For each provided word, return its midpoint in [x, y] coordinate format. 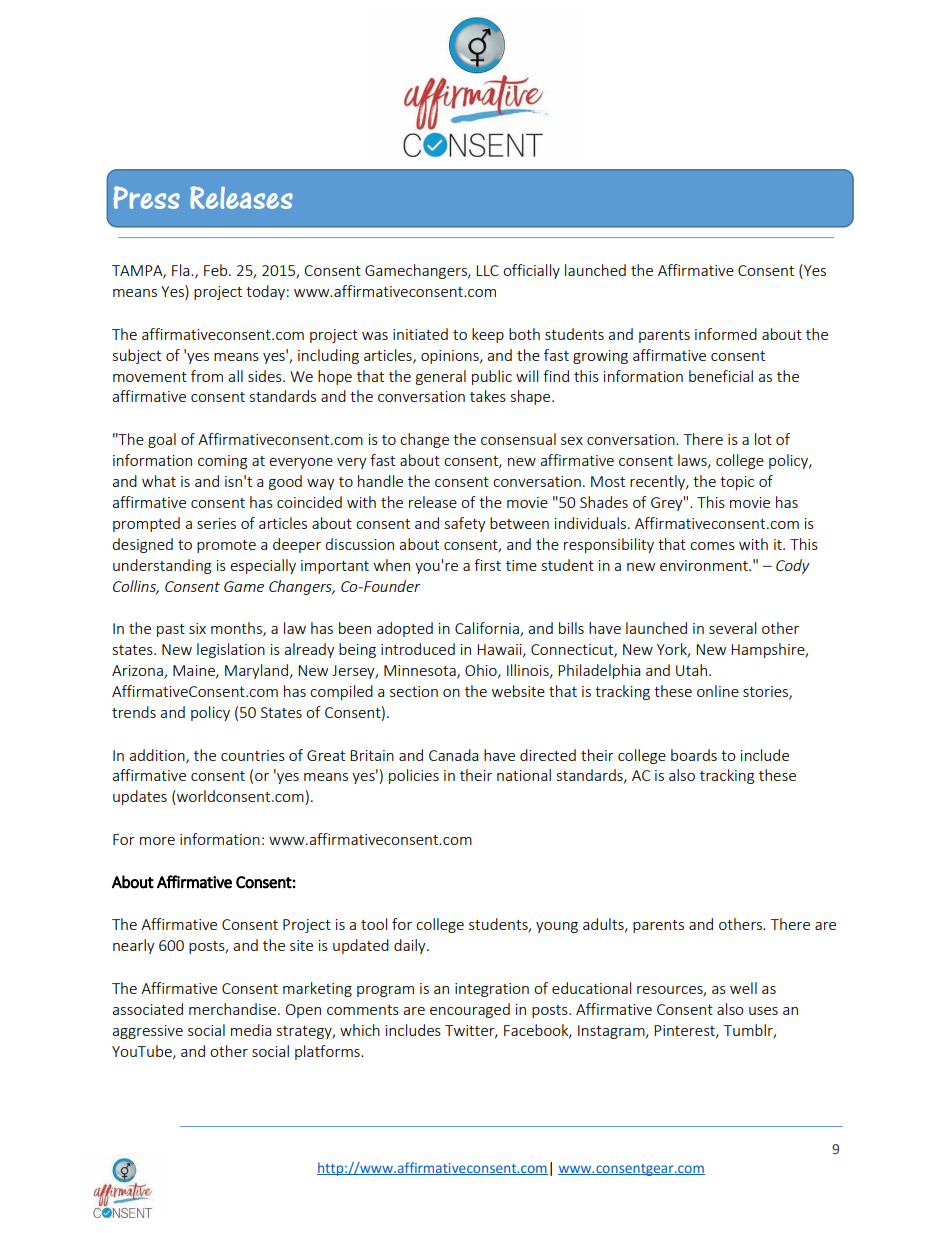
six [197, 628]
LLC [487, 270]
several [732, 628]
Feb [217, 270]
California [488, 629]
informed [726, 334]
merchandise [234, 1009]
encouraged [470, 1010]
